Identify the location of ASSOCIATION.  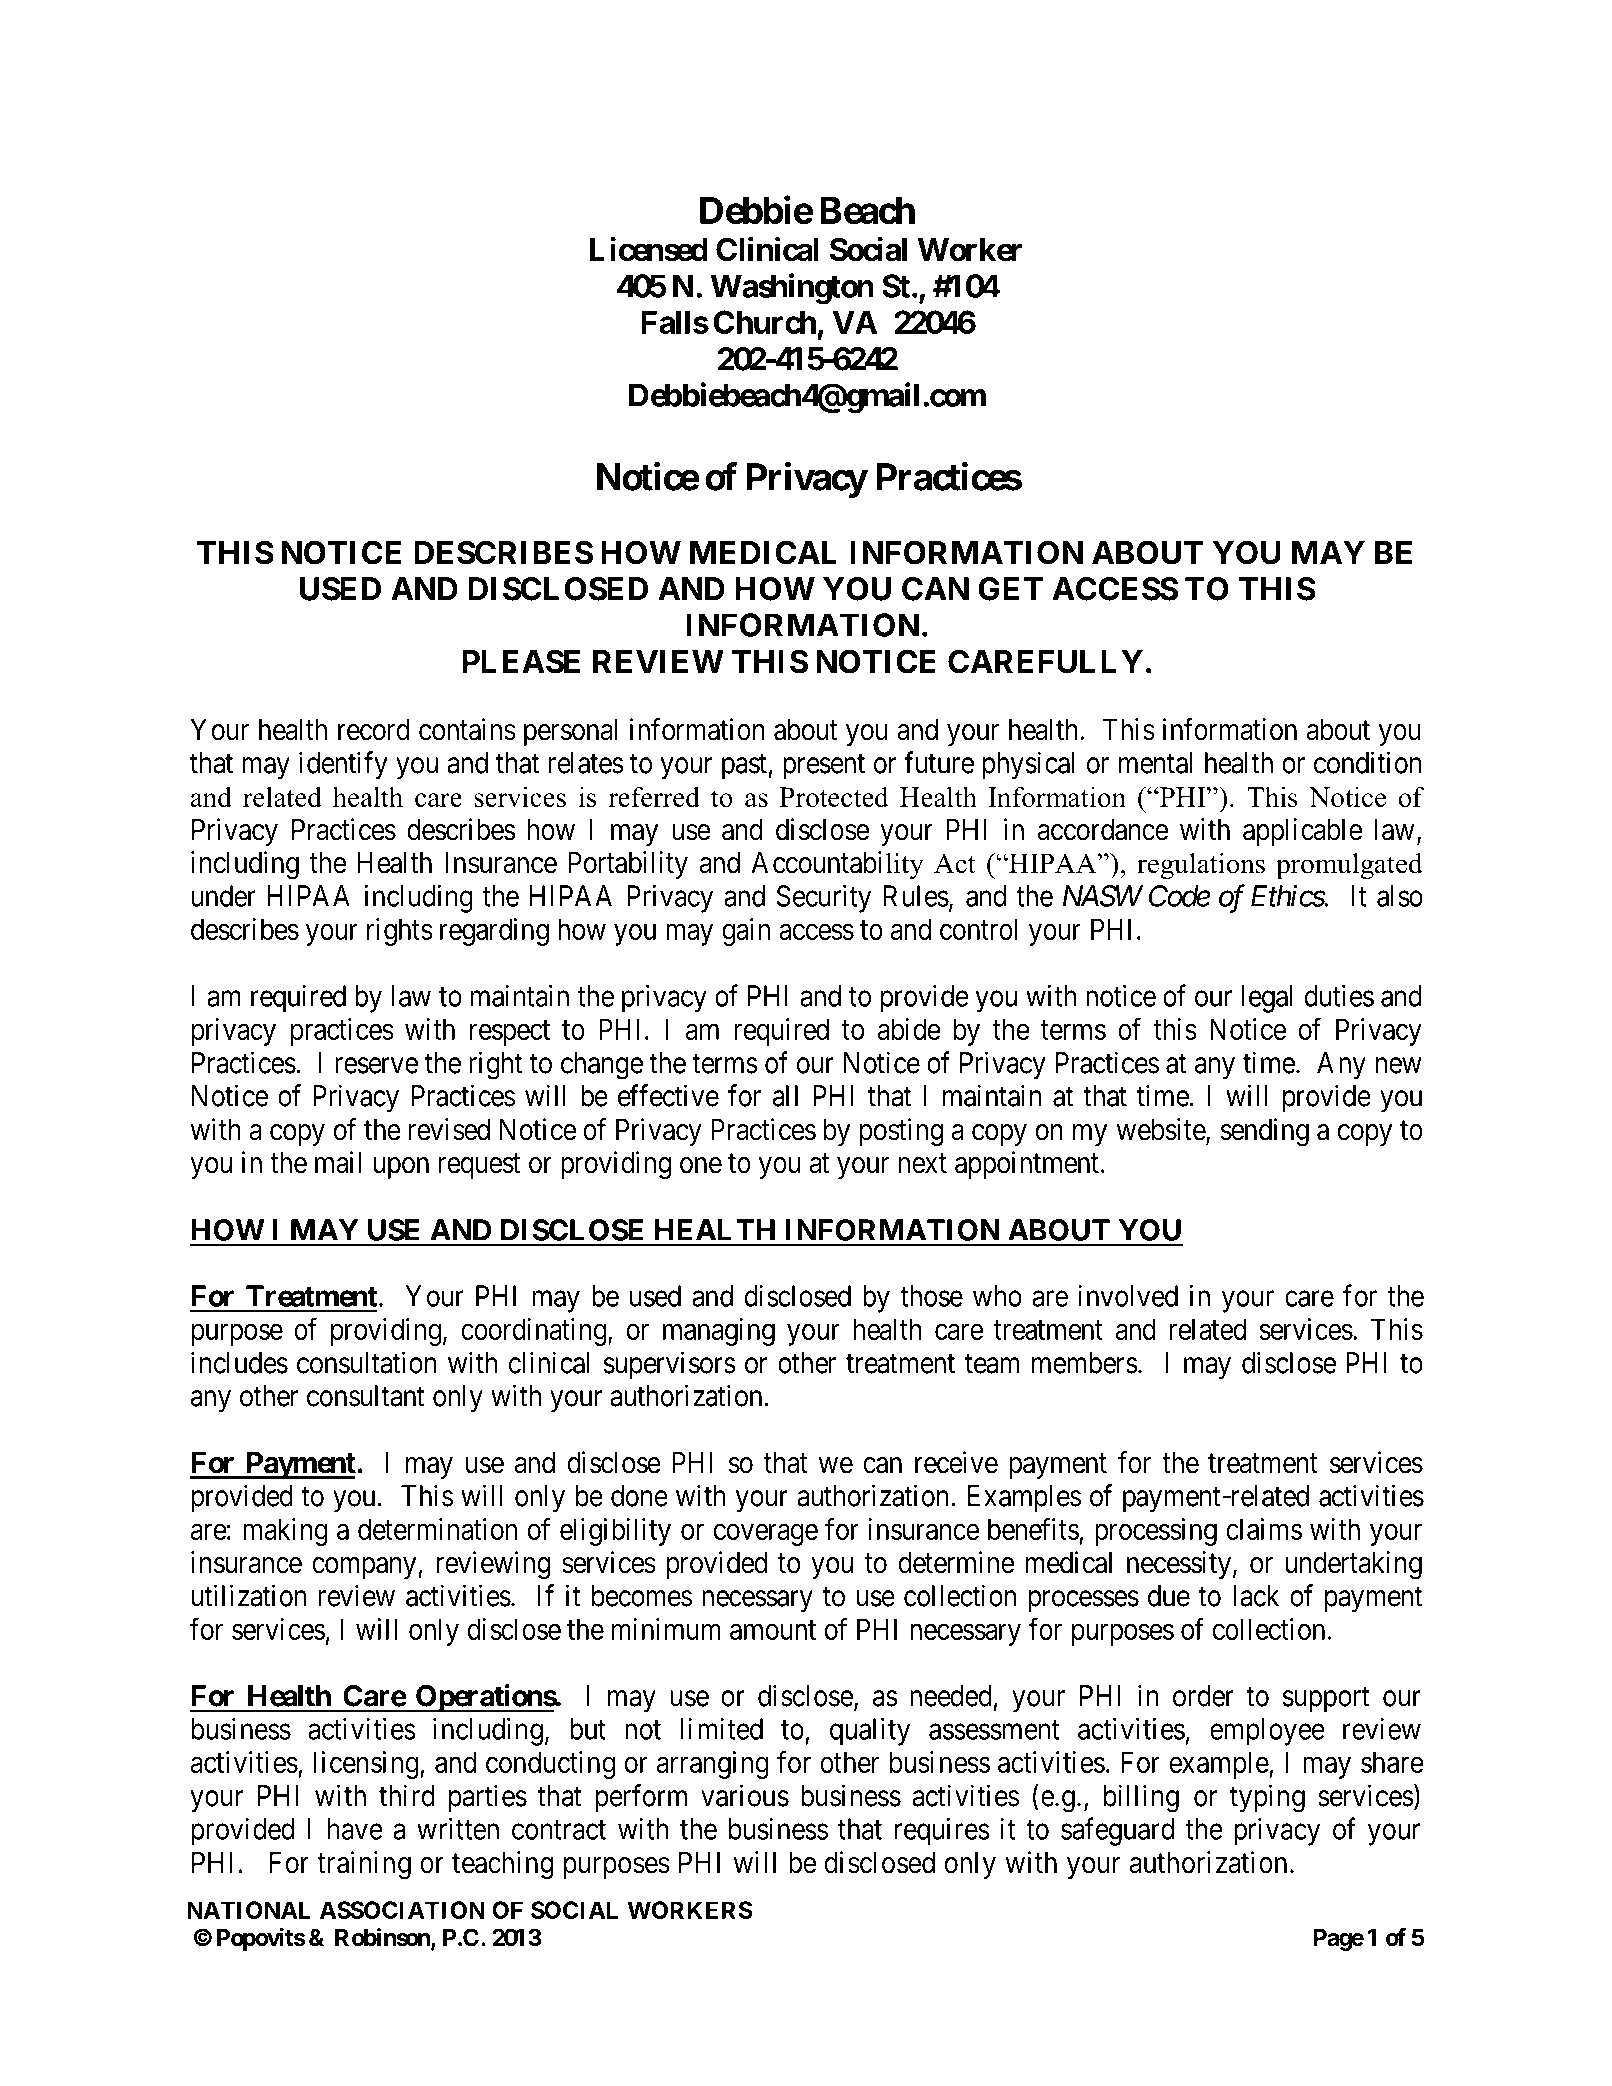
(402, 1910).
